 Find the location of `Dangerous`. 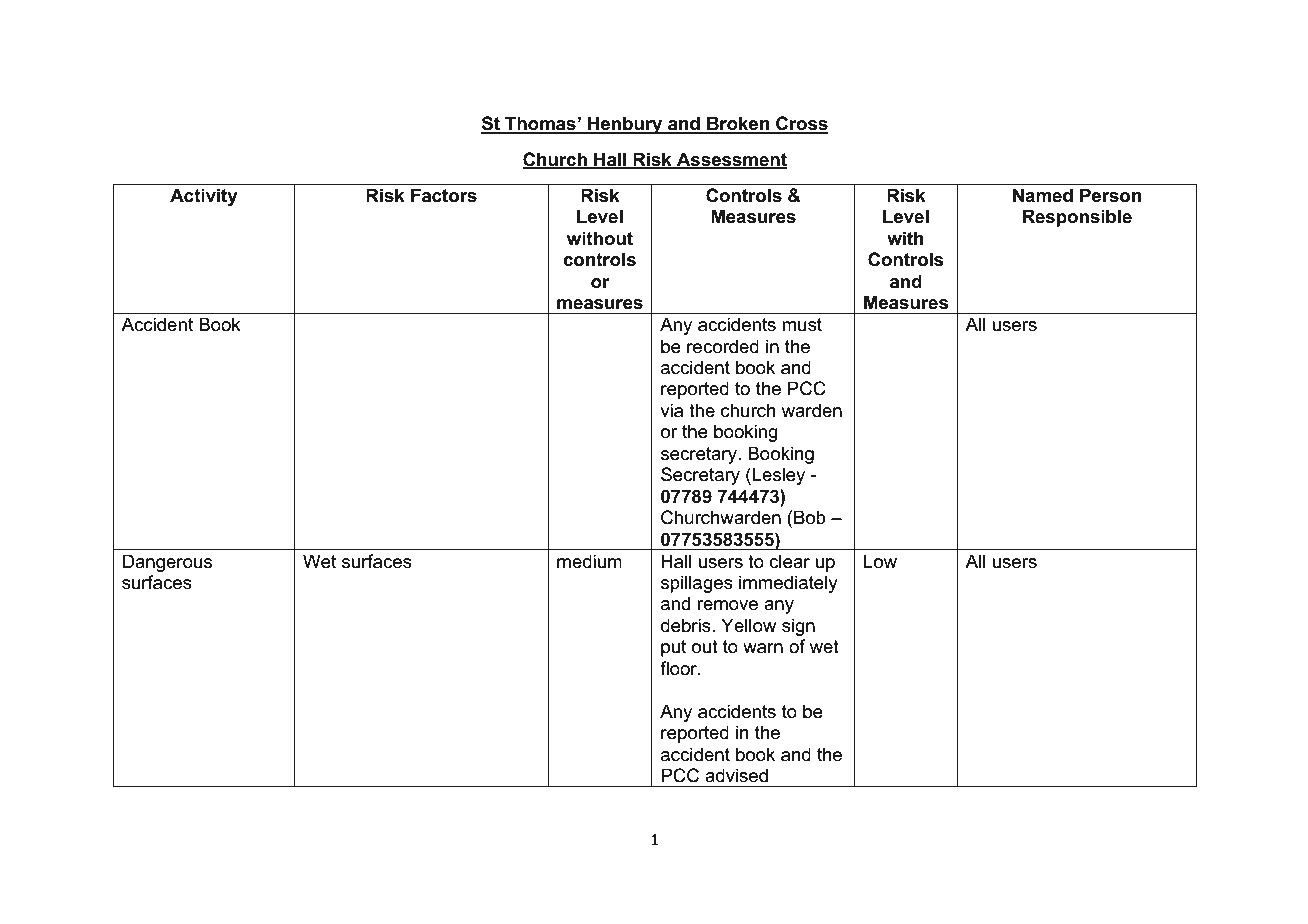

Dangerous is located at coordinates (167, 563).
